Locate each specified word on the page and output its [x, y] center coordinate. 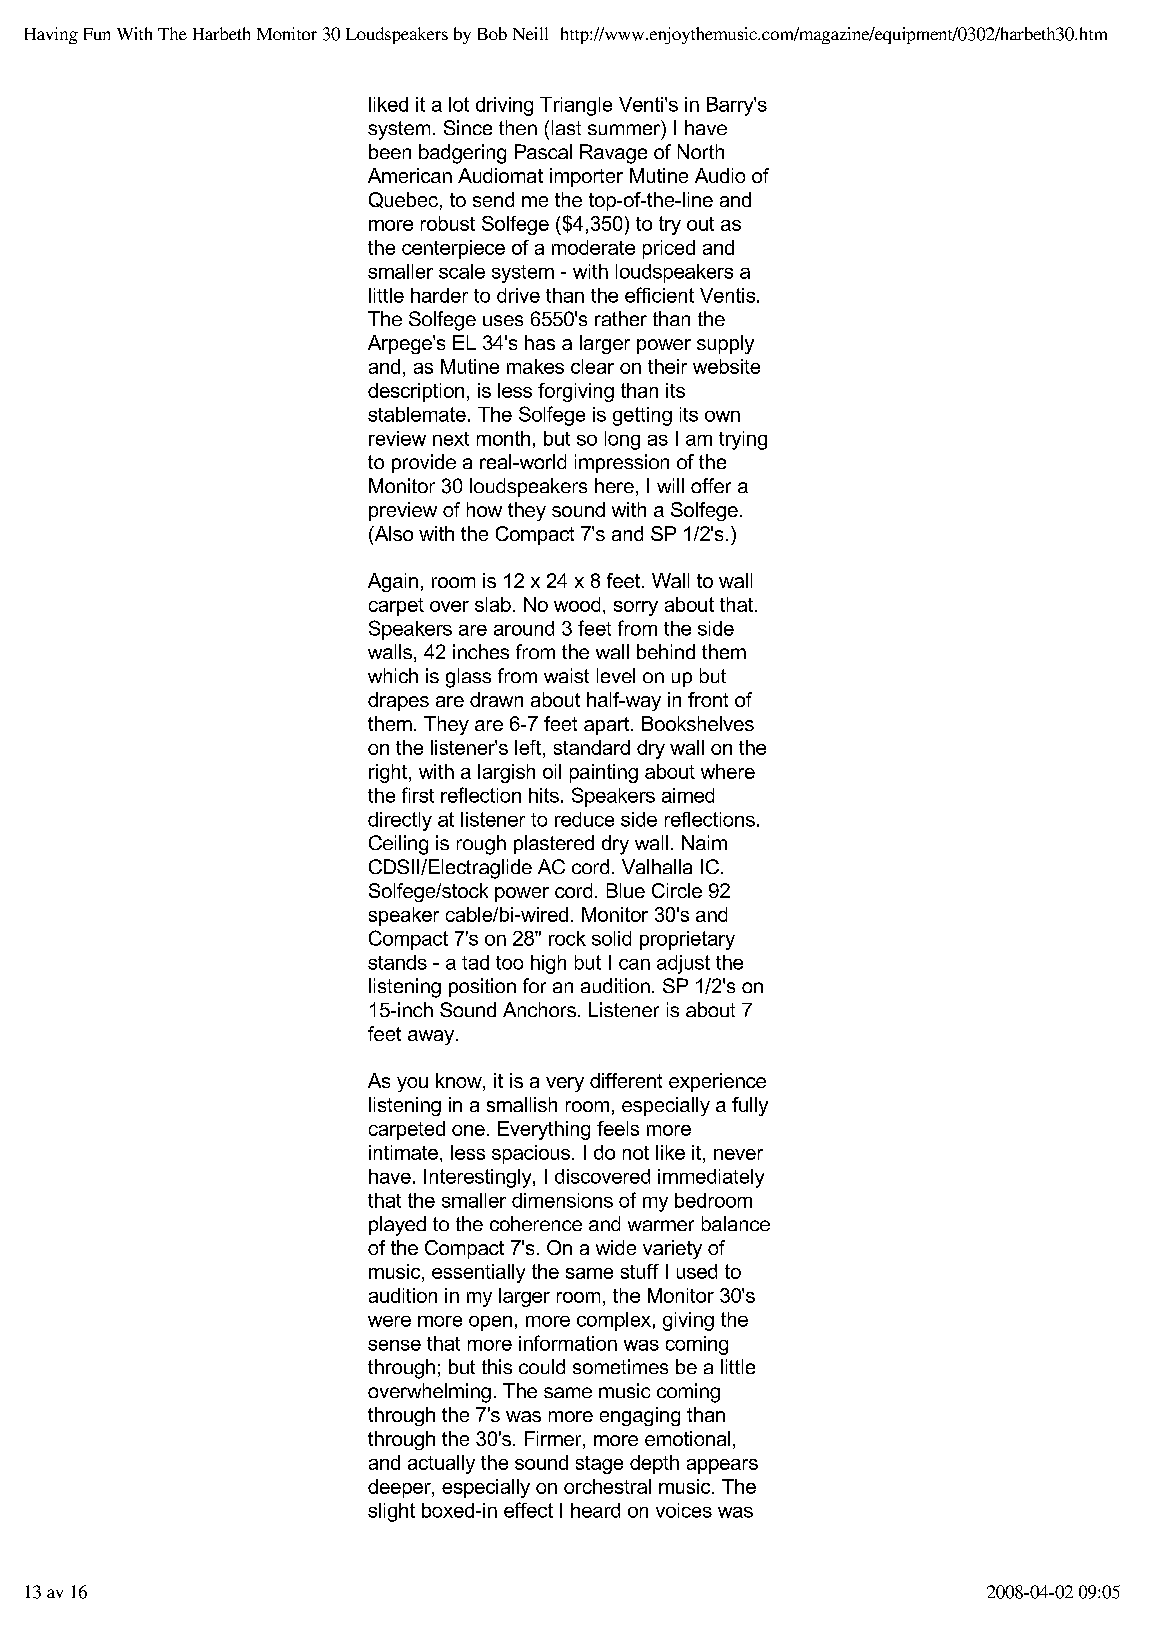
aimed [688, 795]
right [389, 773]
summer [625, 130]
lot [459, 104]
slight [391, 1512]
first [418, 795]
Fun [97, 34]
